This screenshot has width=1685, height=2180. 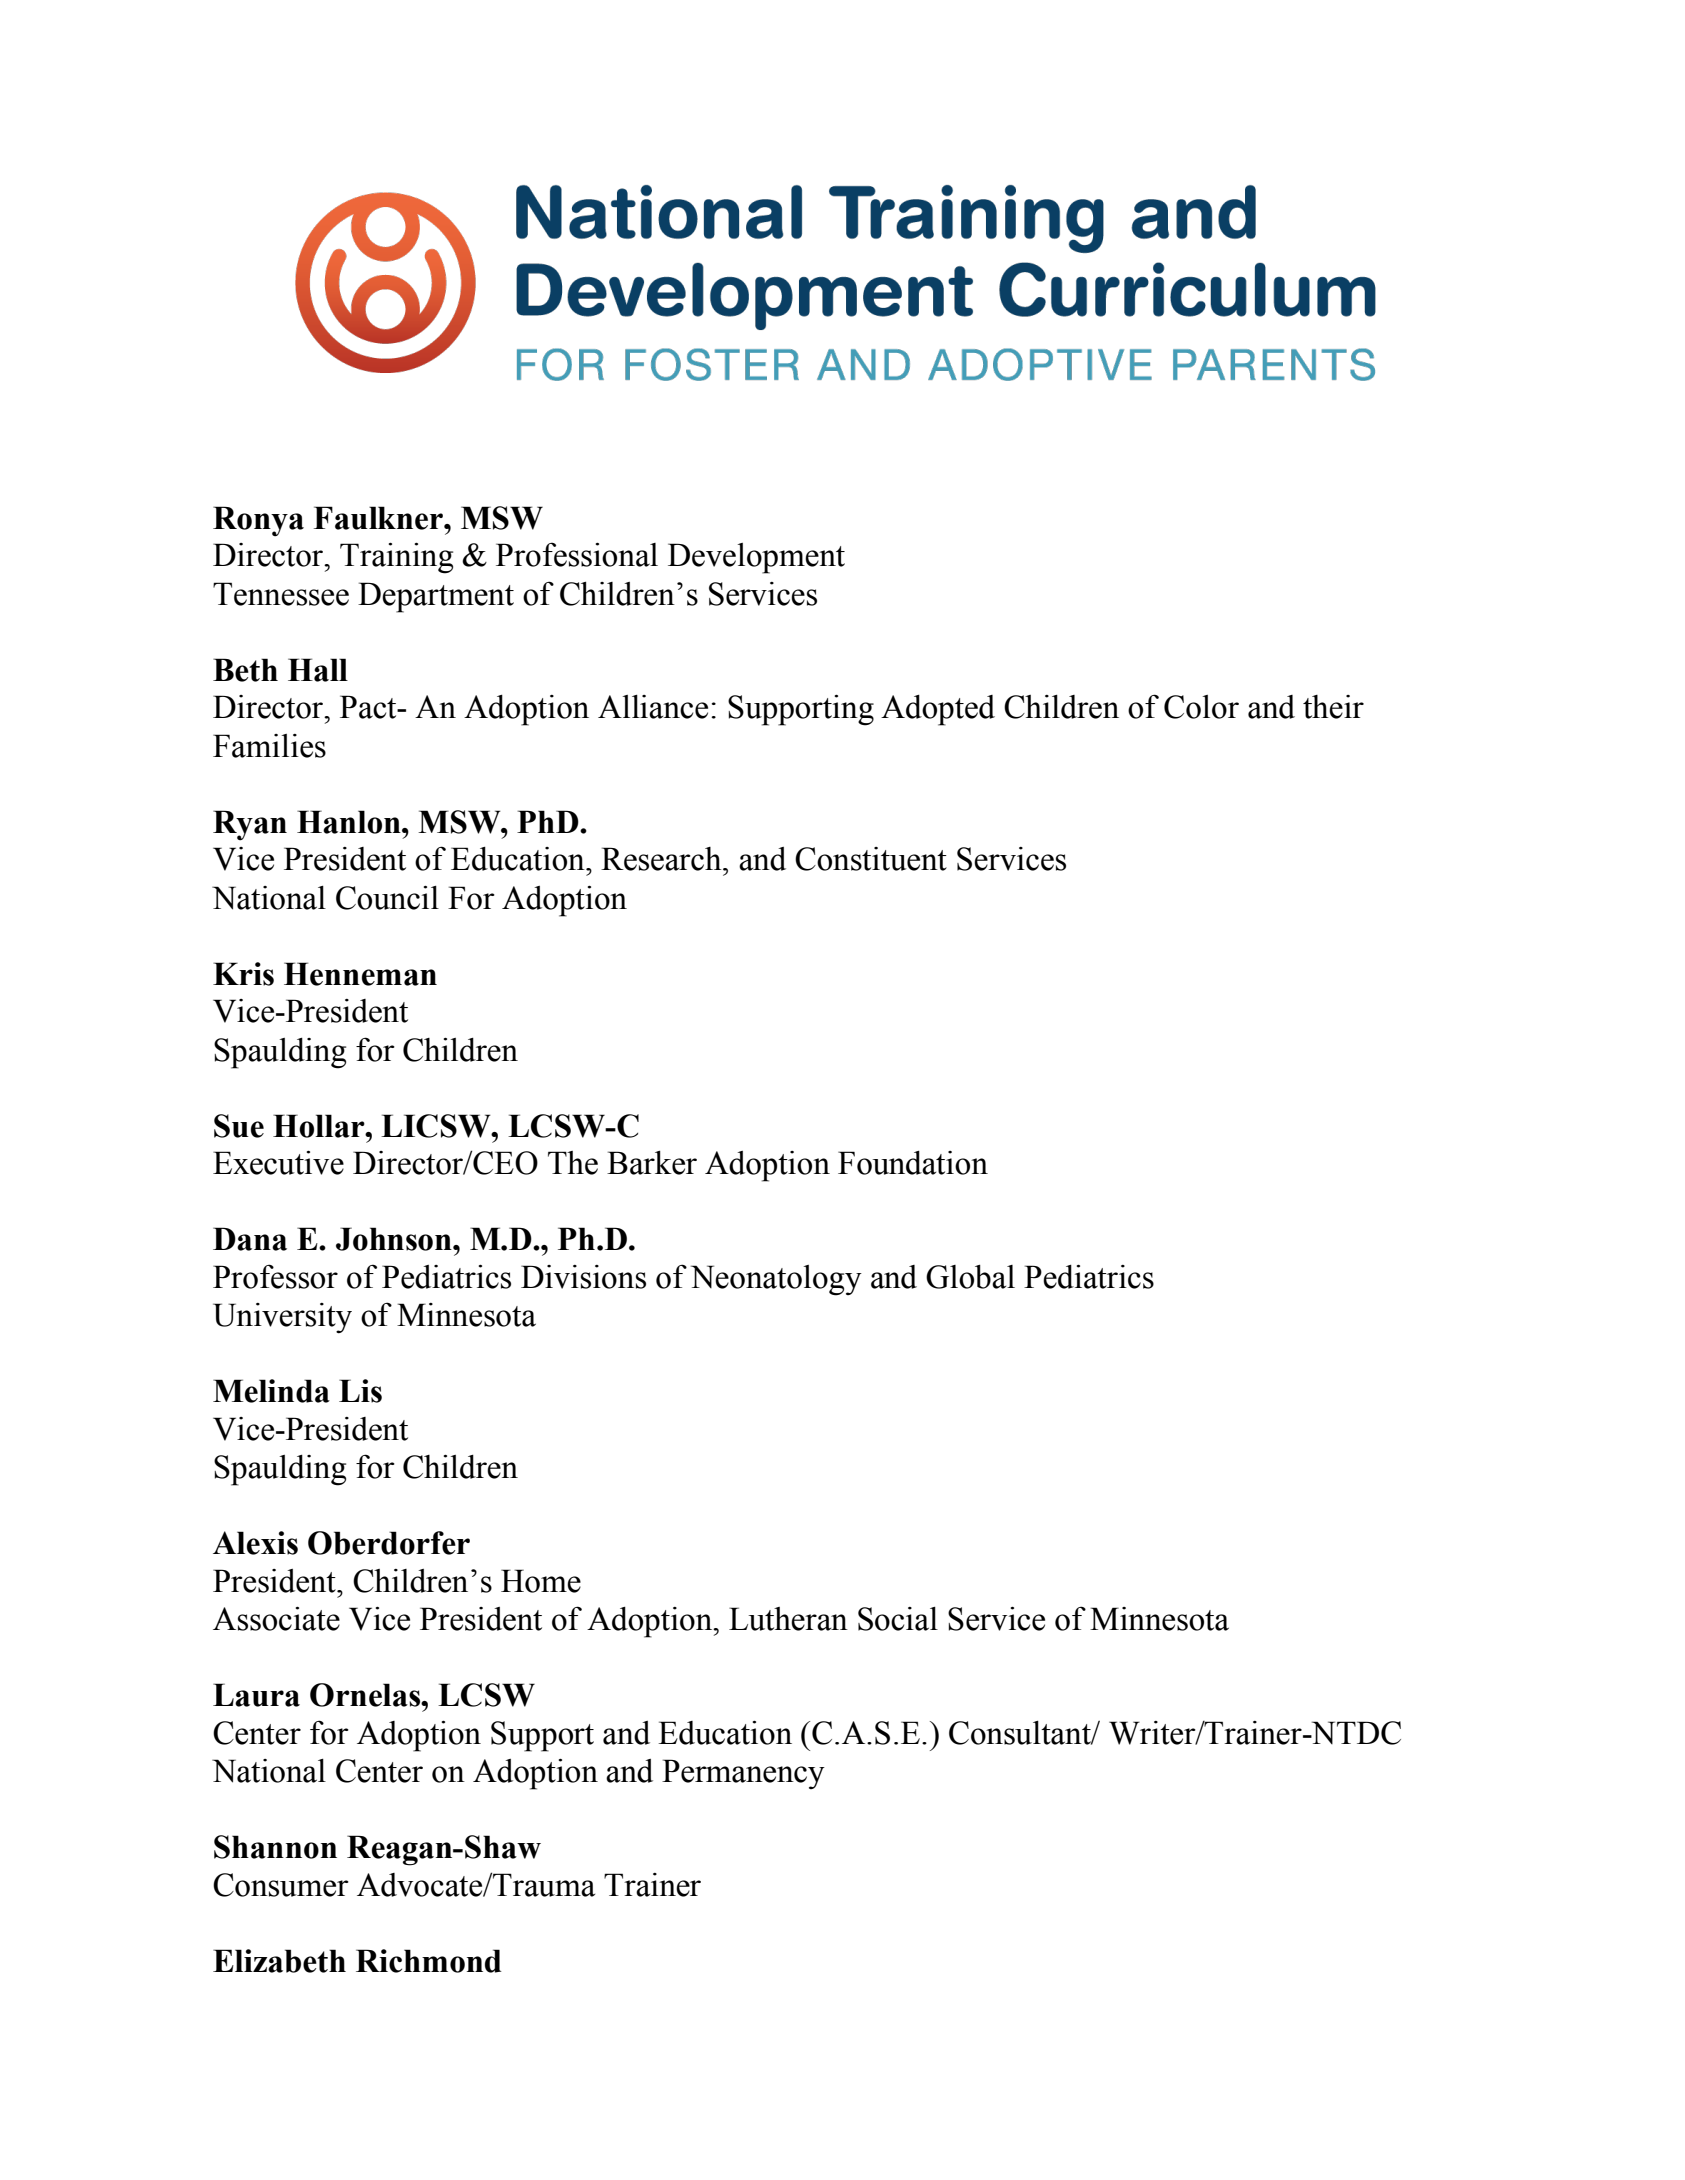 I want to click on Council, so click(x=387, y=898).
